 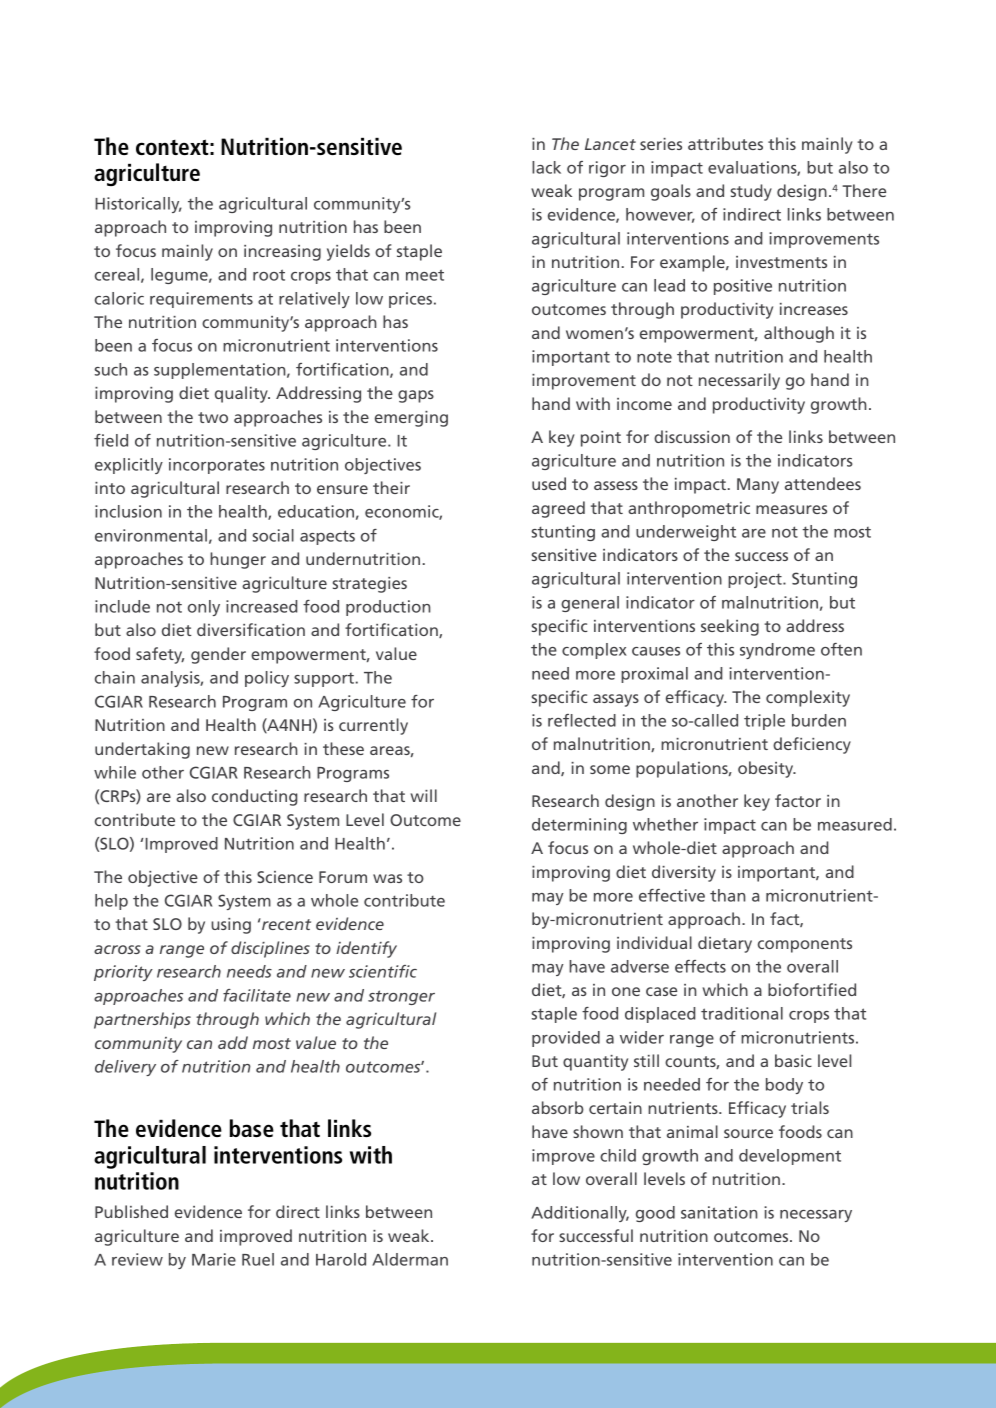 I want to click on environmental, so click(x=151, y=535).
